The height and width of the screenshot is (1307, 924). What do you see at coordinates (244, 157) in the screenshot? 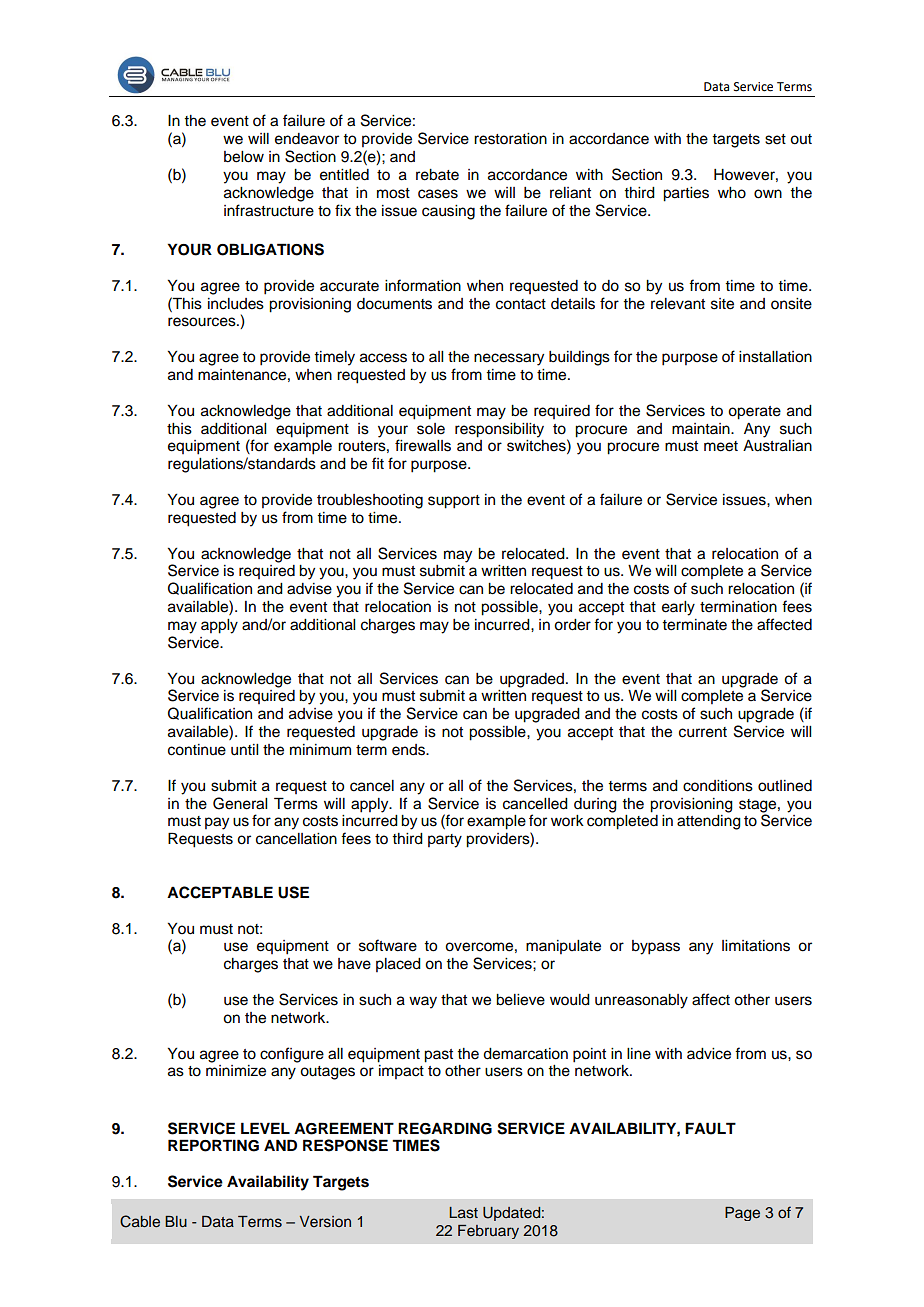
I see `below` at bounding box center [244, 157].
